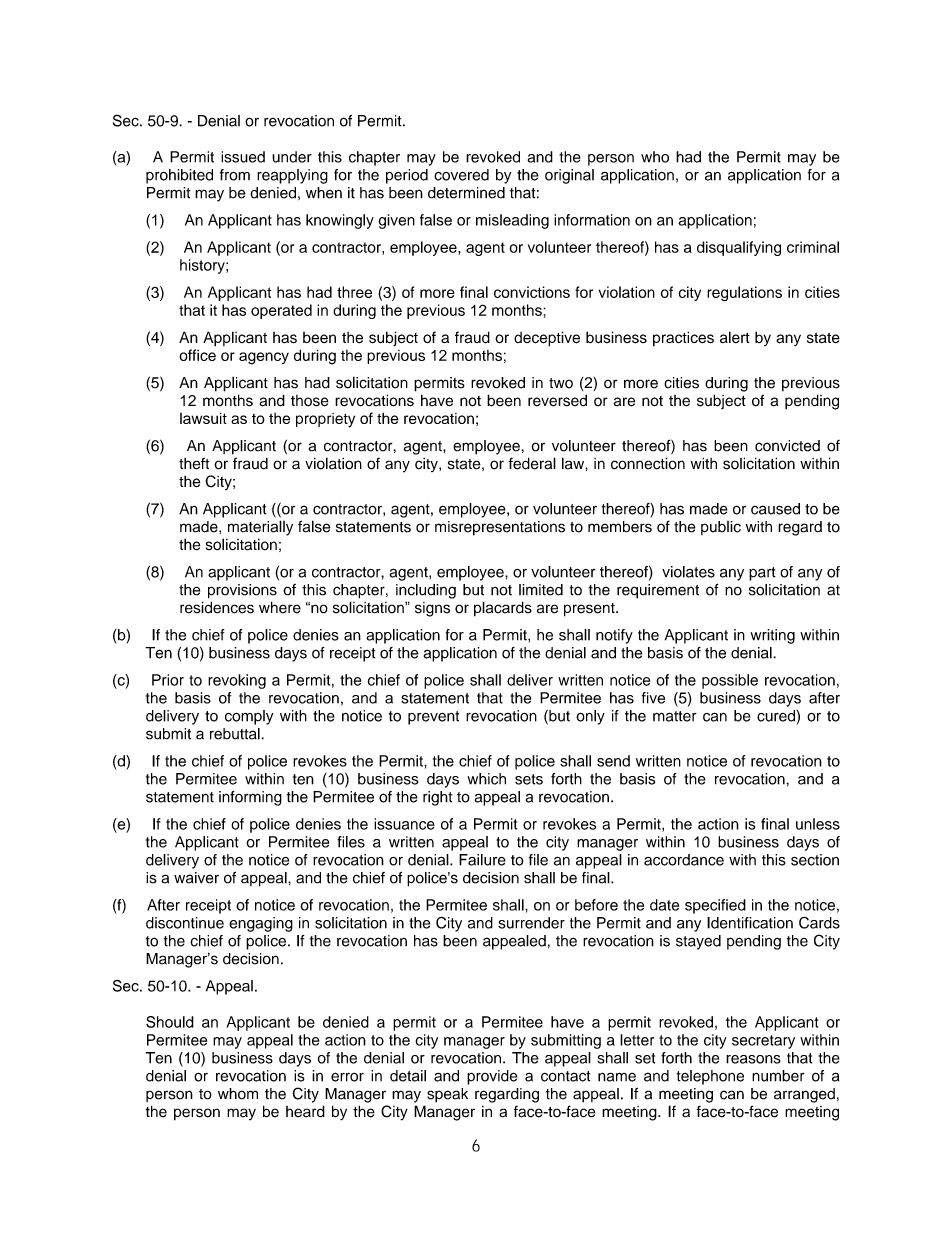 The width and height of the image is (952, 1233). What do you see at coordinates (250, 798) in the image?
I see `informing` at bounding box center [250, 798].
